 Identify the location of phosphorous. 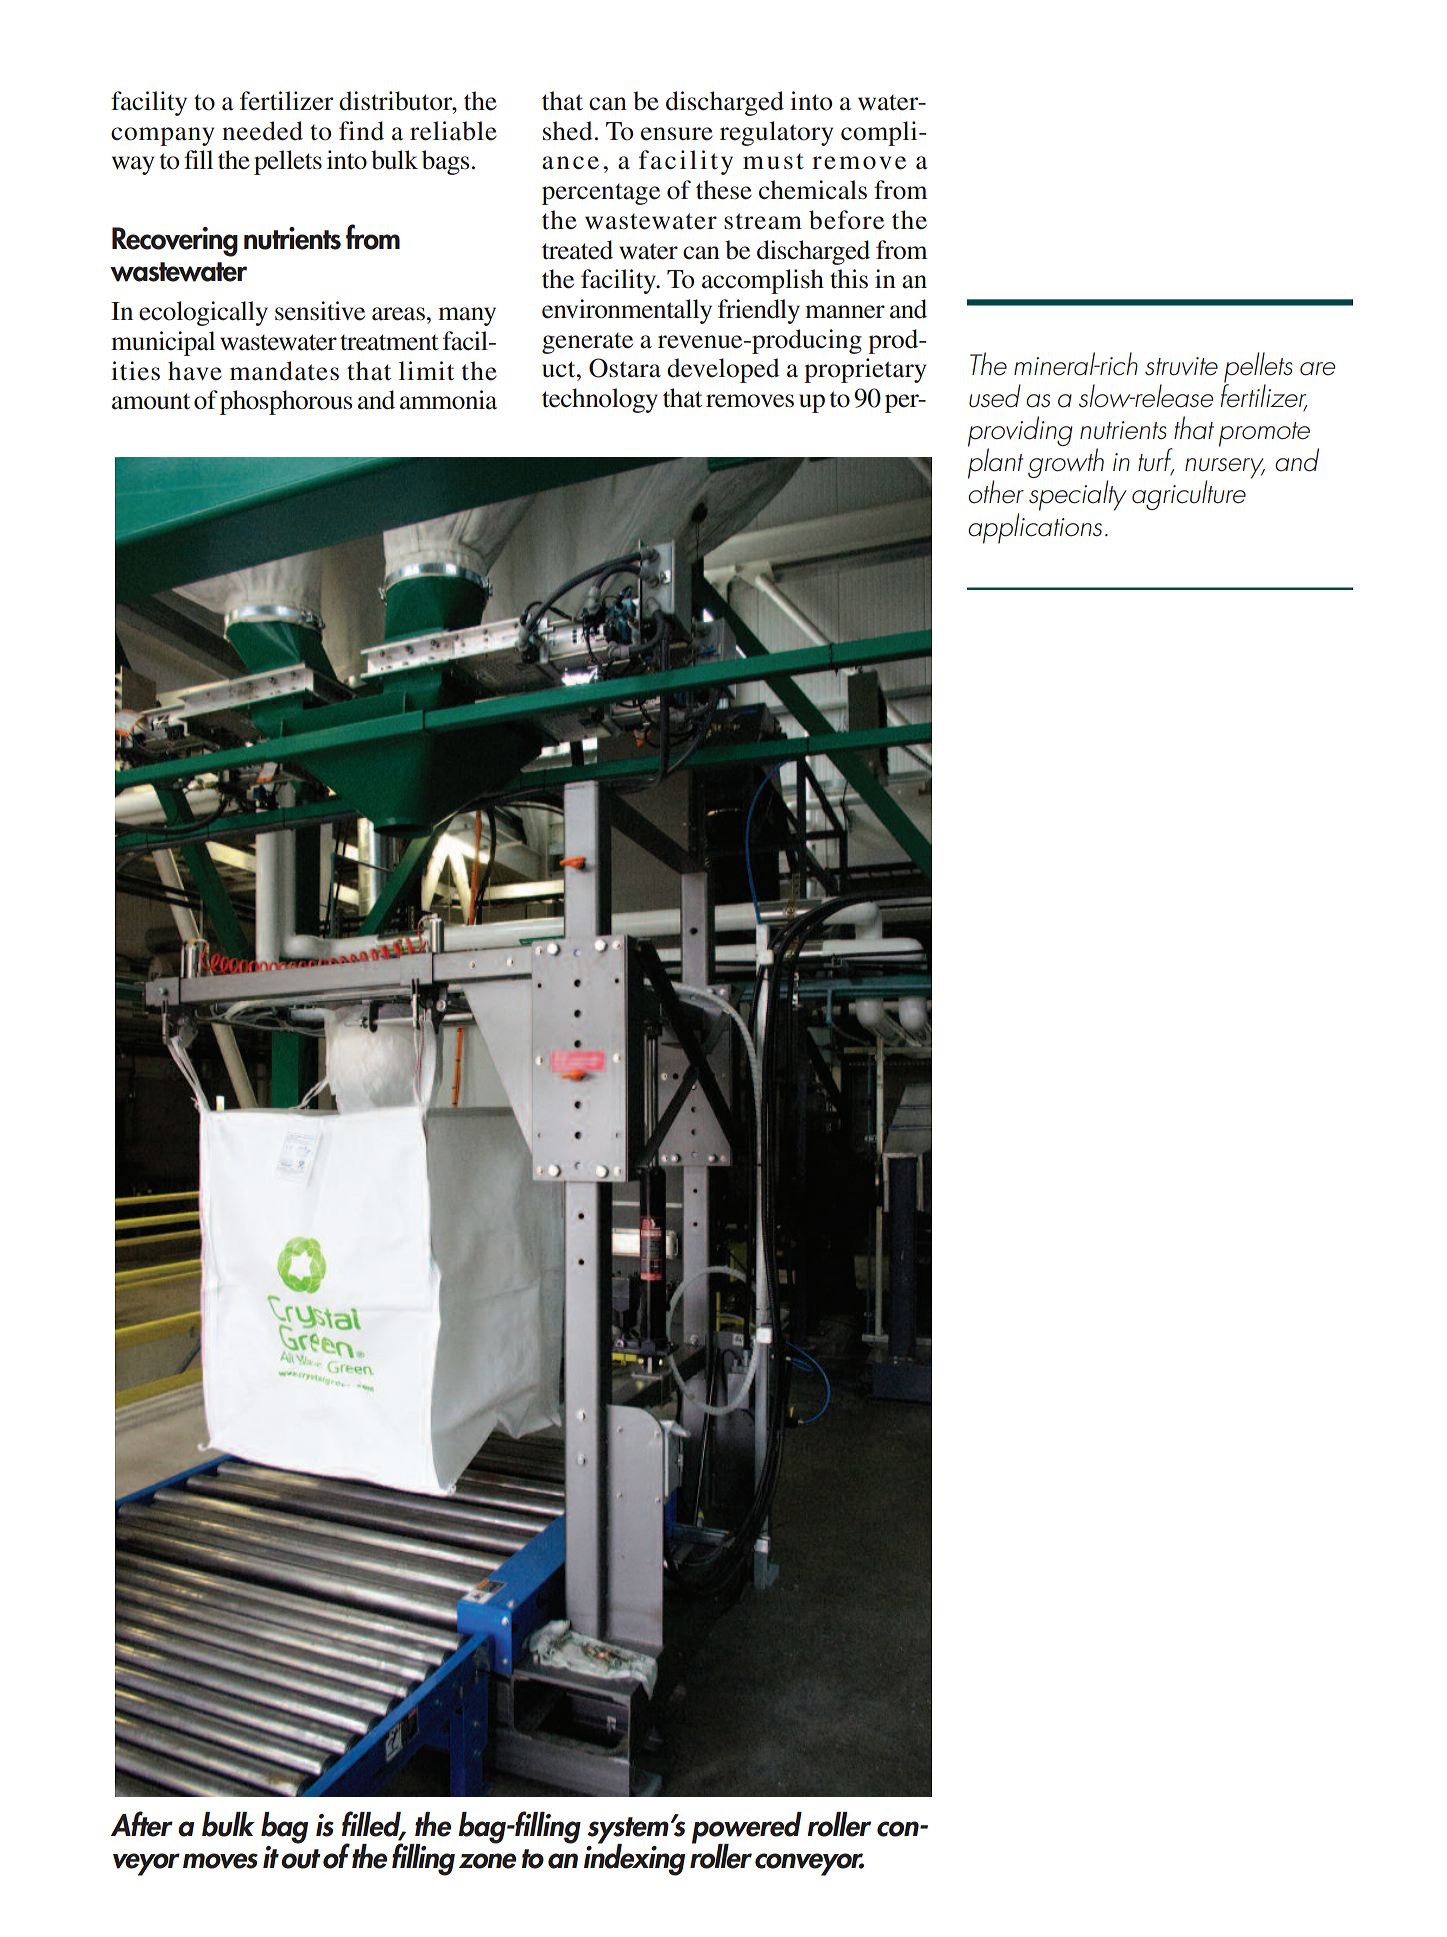
(286, 402).
